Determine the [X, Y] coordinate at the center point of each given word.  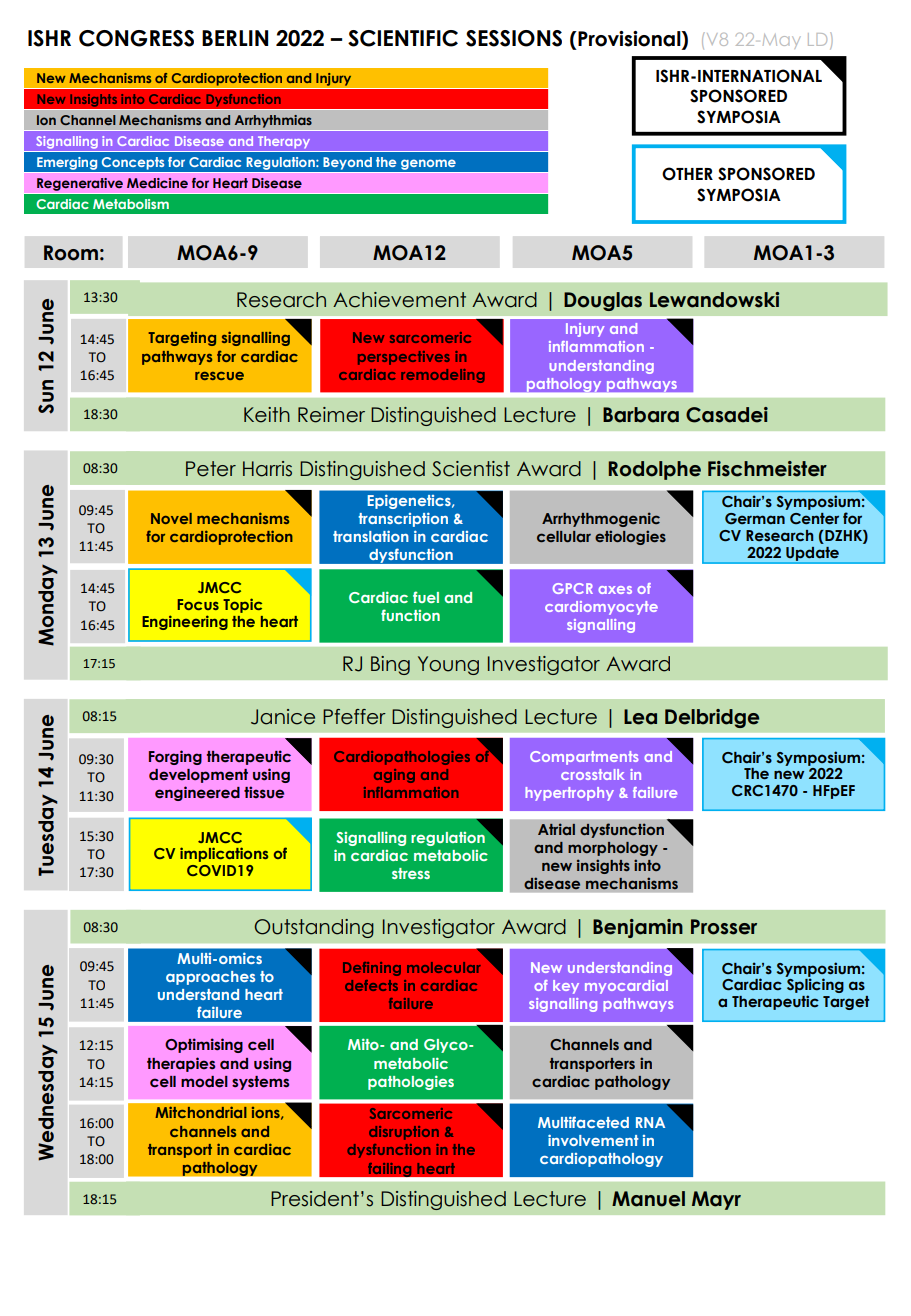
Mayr [716, 1200]
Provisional [629, 39]
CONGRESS [136, 38]
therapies [181, 1064]
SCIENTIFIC [403, 38]
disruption [404, 1133]
